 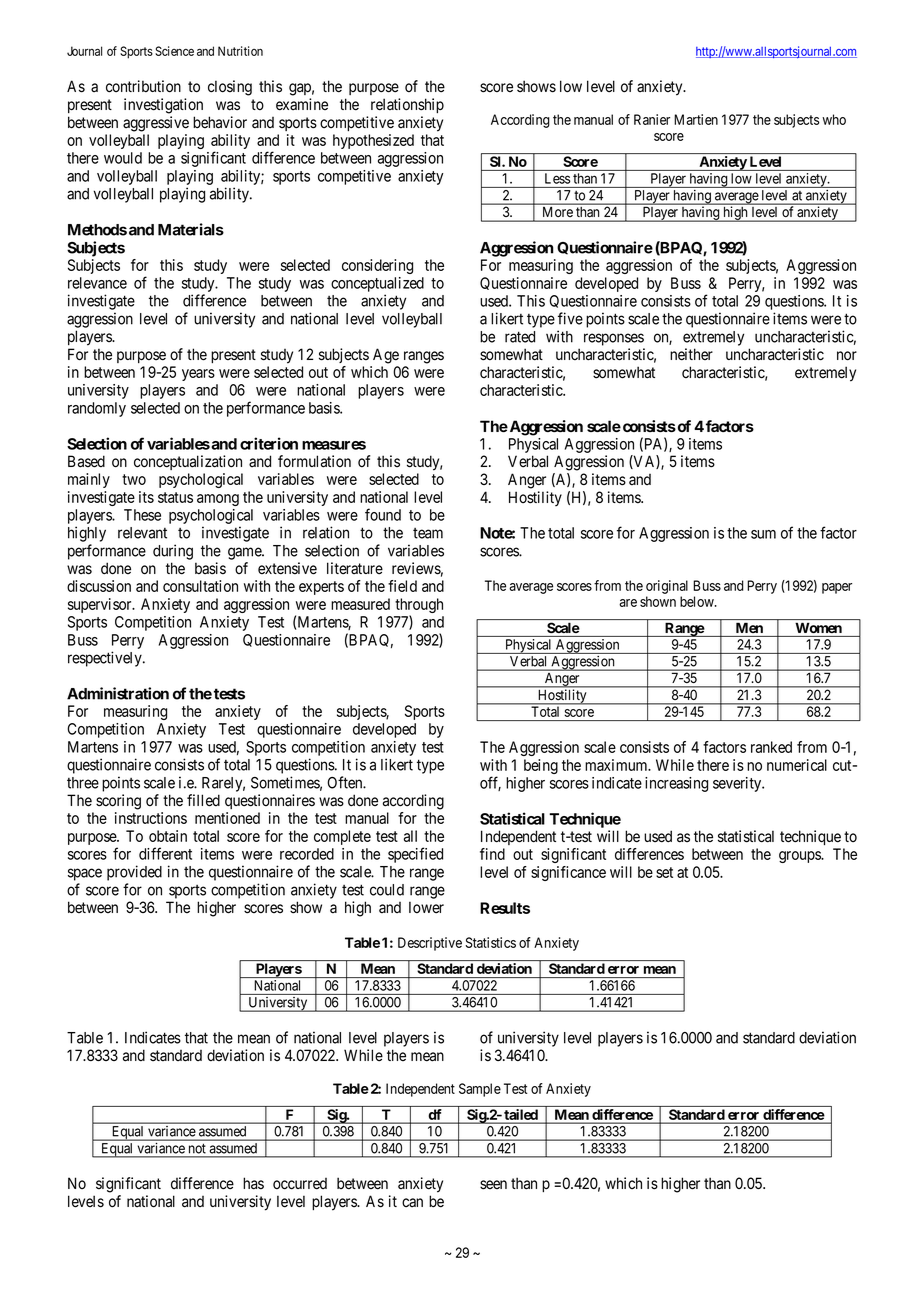 What do you see at coordinates (493, 1185) in the screenshot?
I see `seen` at bounding box center [493, 1185].
